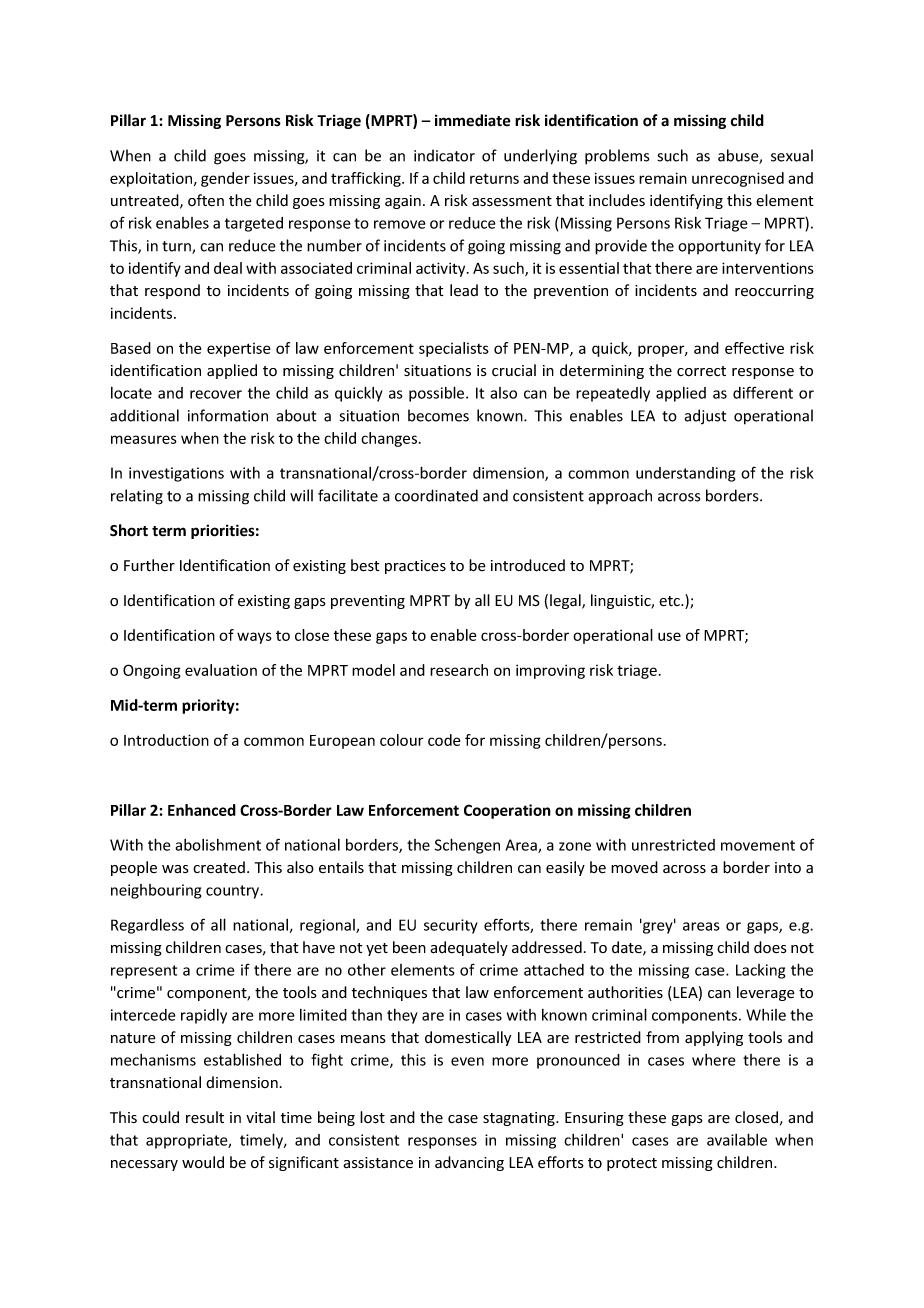  I want to click on created, so click(219, 867).
